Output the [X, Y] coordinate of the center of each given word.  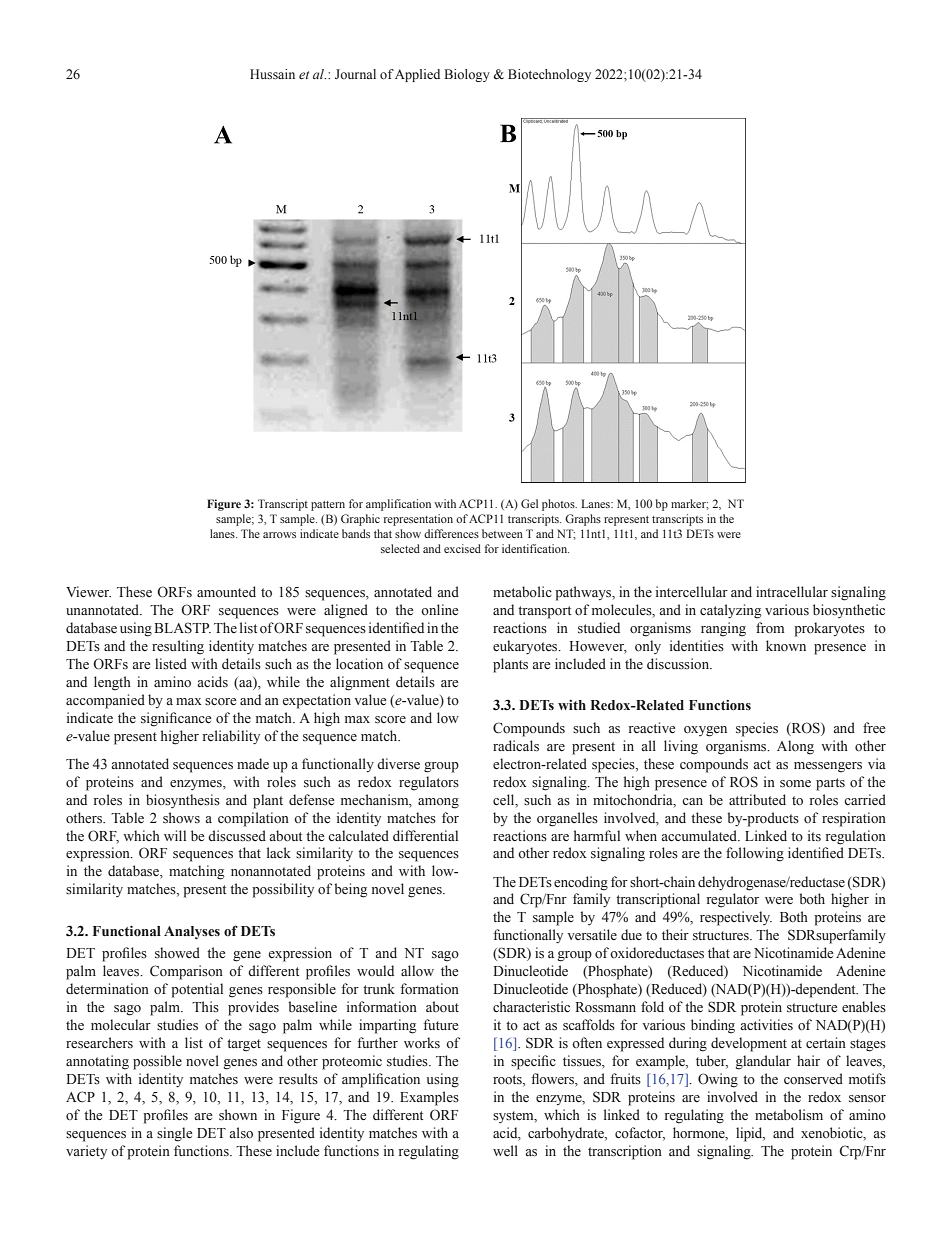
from [770, 628]
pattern [328, 506]
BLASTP [182, 628]
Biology [467, 75]
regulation [856, 837]
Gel [529, 503]
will [175, 835]
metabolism [789, 1115]
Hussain [272, 74]
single [175, 1134]
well [505, 1150]
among [438, 803]
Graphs [583, 520]
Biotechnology [549, 75]
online [440, 610]
